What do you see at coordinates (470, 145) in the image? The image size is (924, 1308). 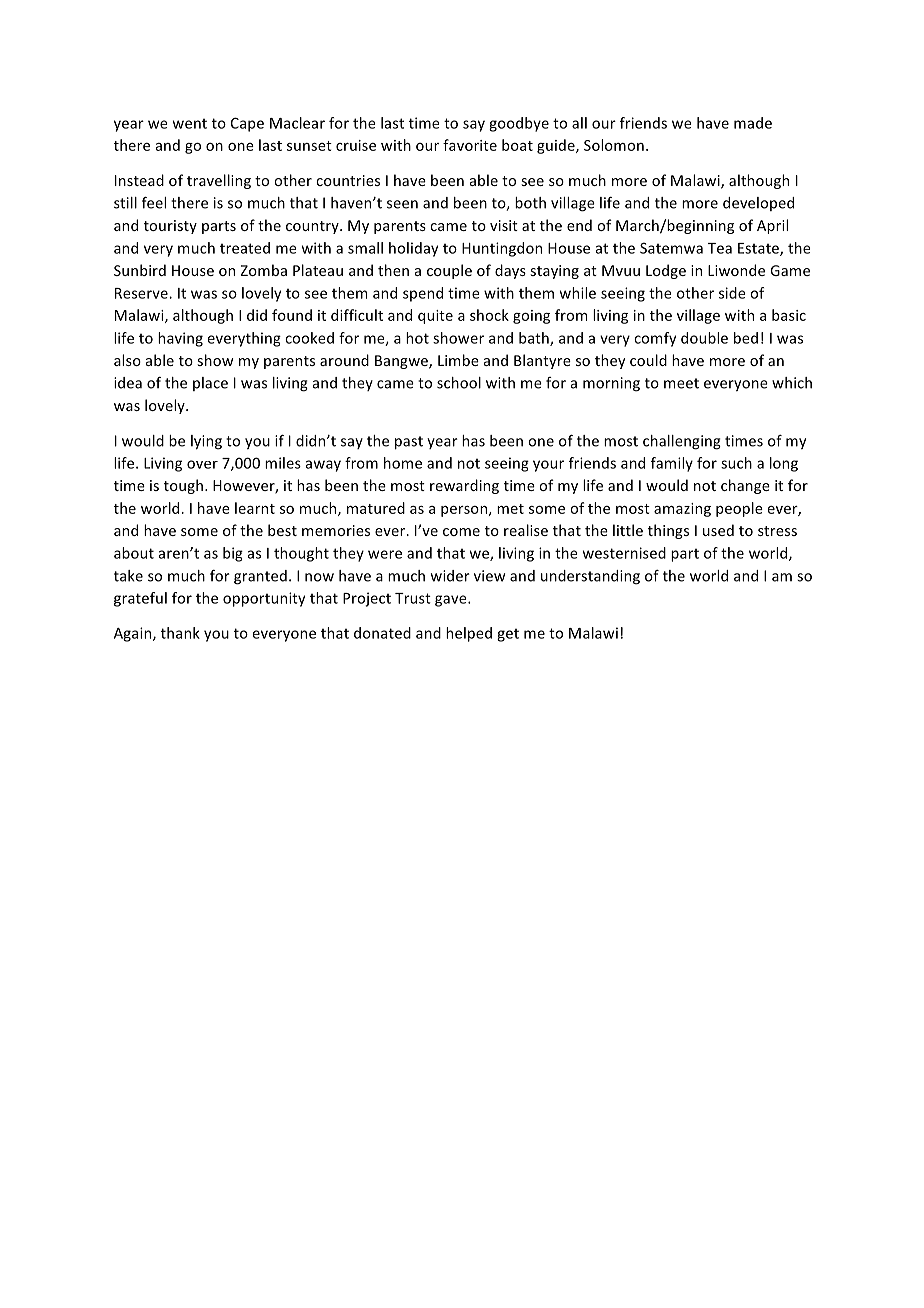 I see `favorite` at bounding box center [470, 145].
